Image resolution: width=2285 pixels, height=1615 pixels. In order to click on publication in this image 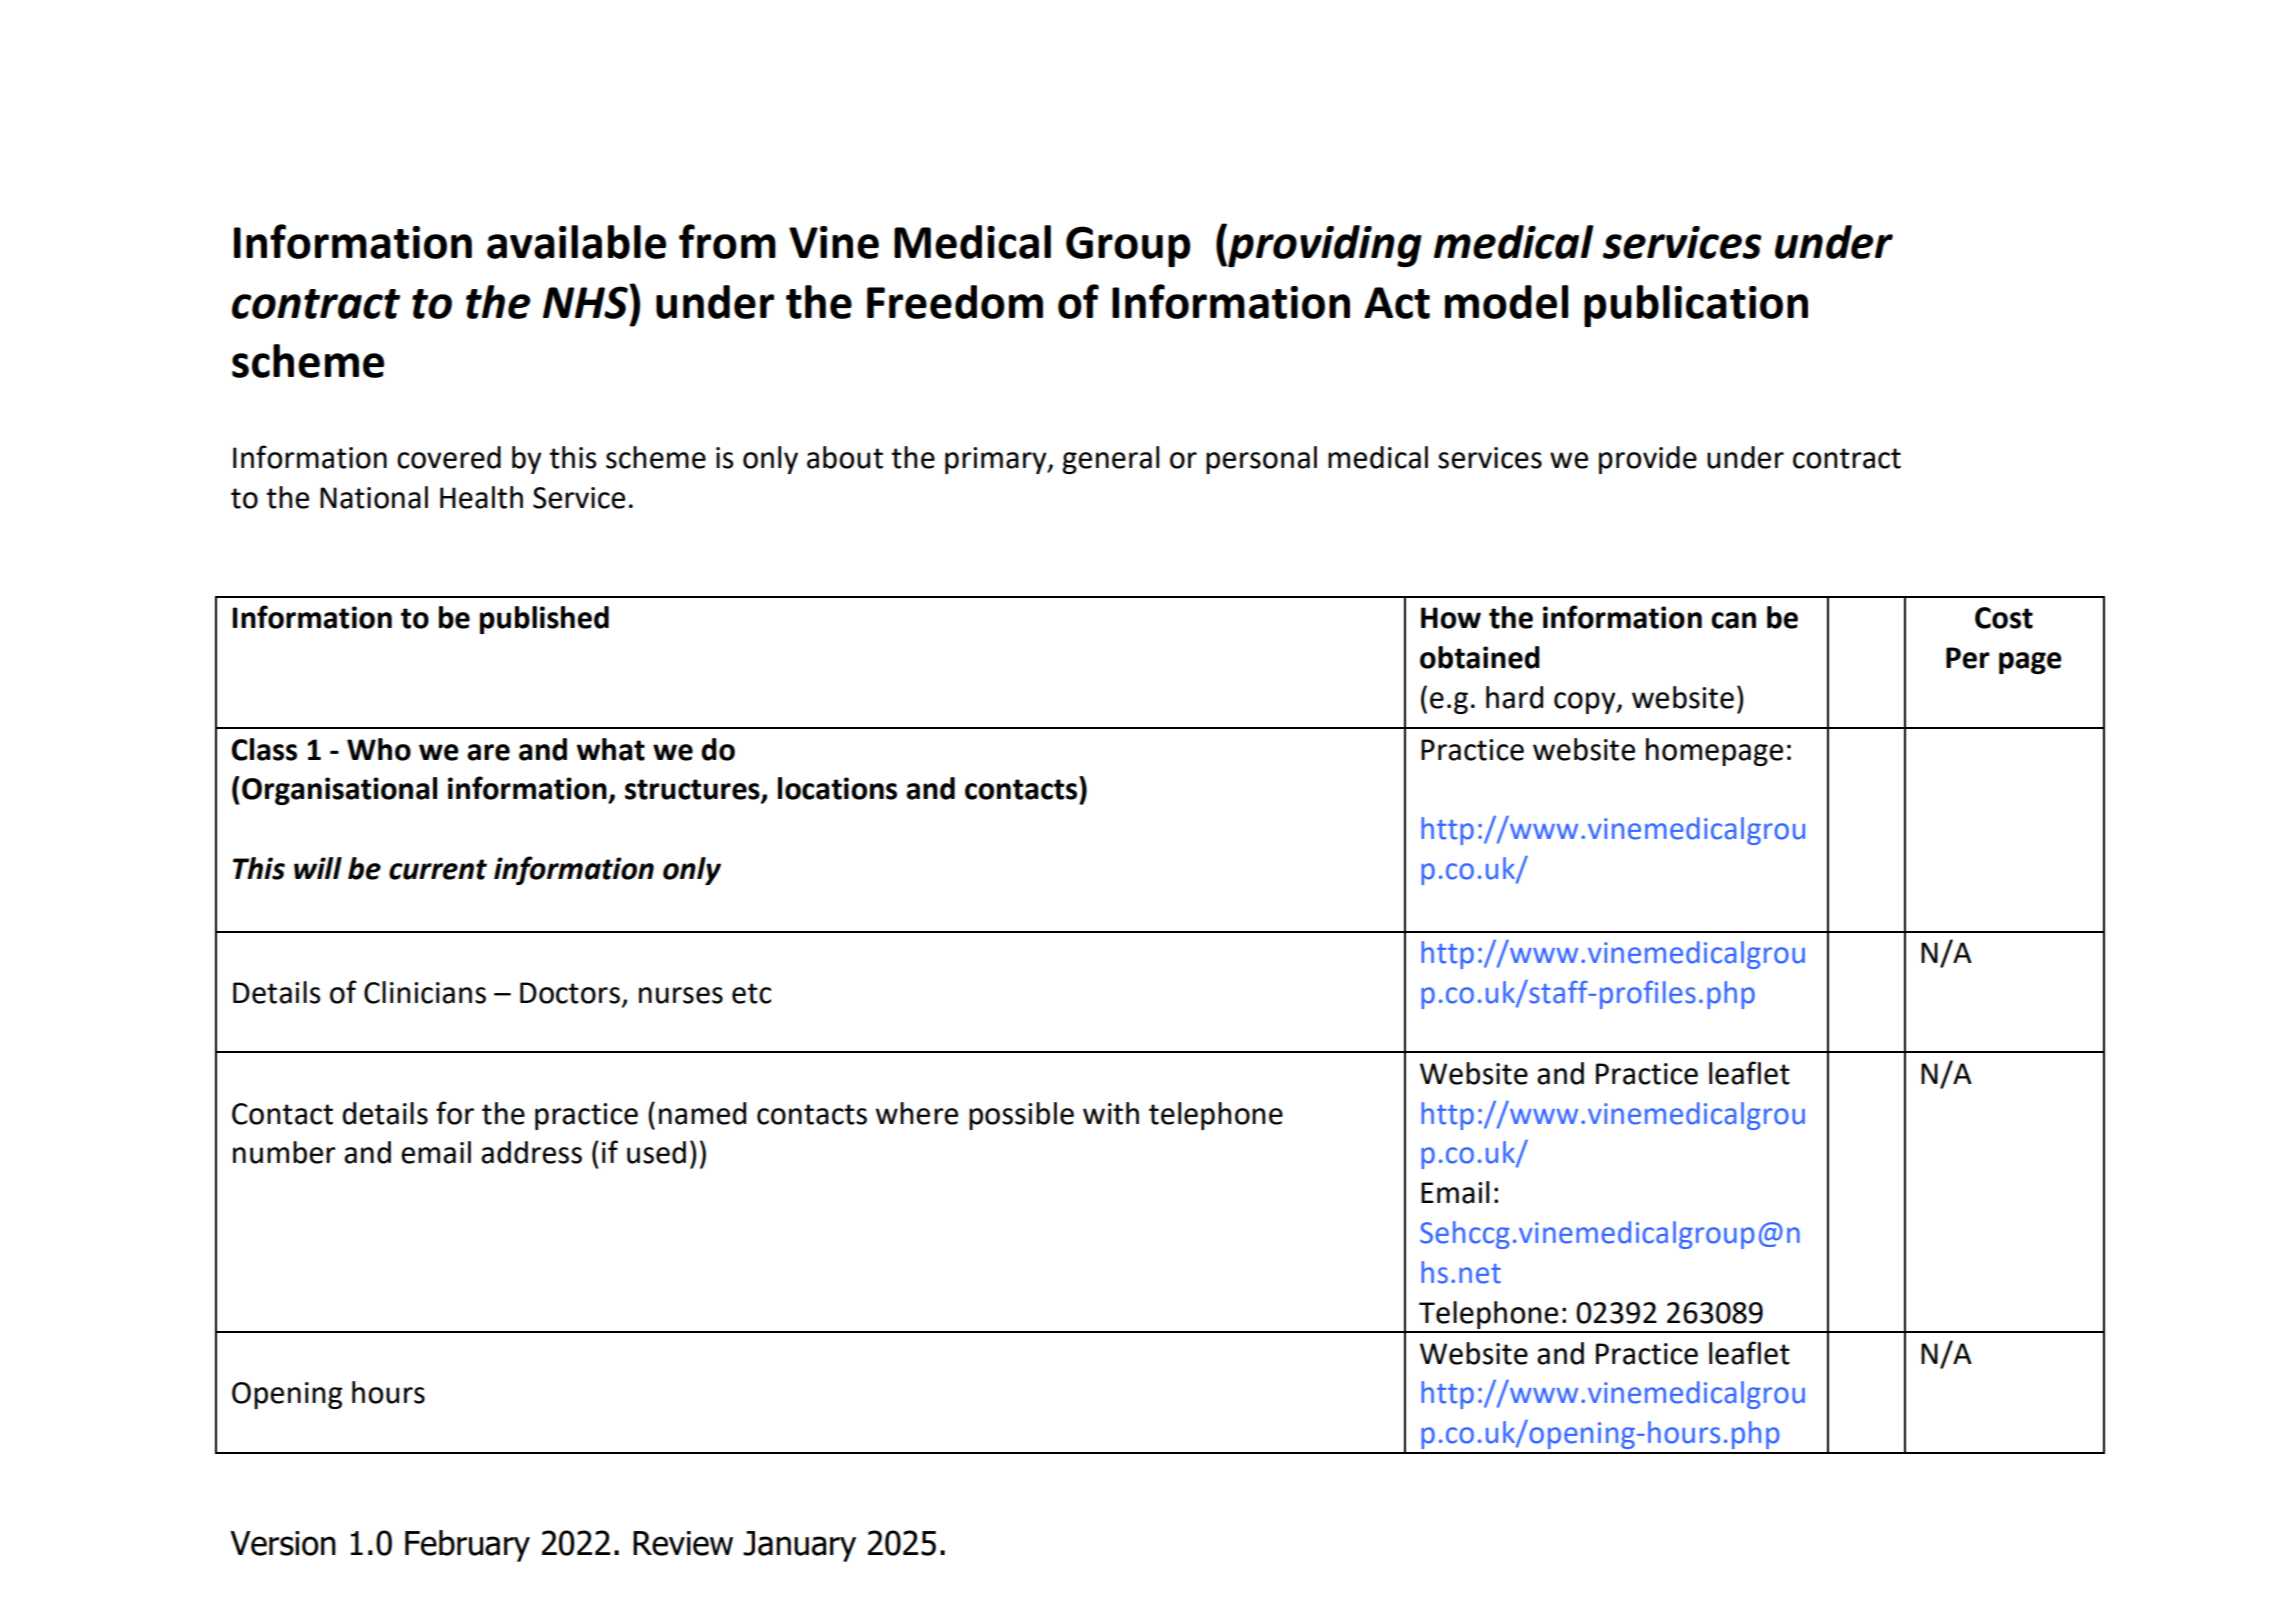, I will do `click(1696, 306)`.
